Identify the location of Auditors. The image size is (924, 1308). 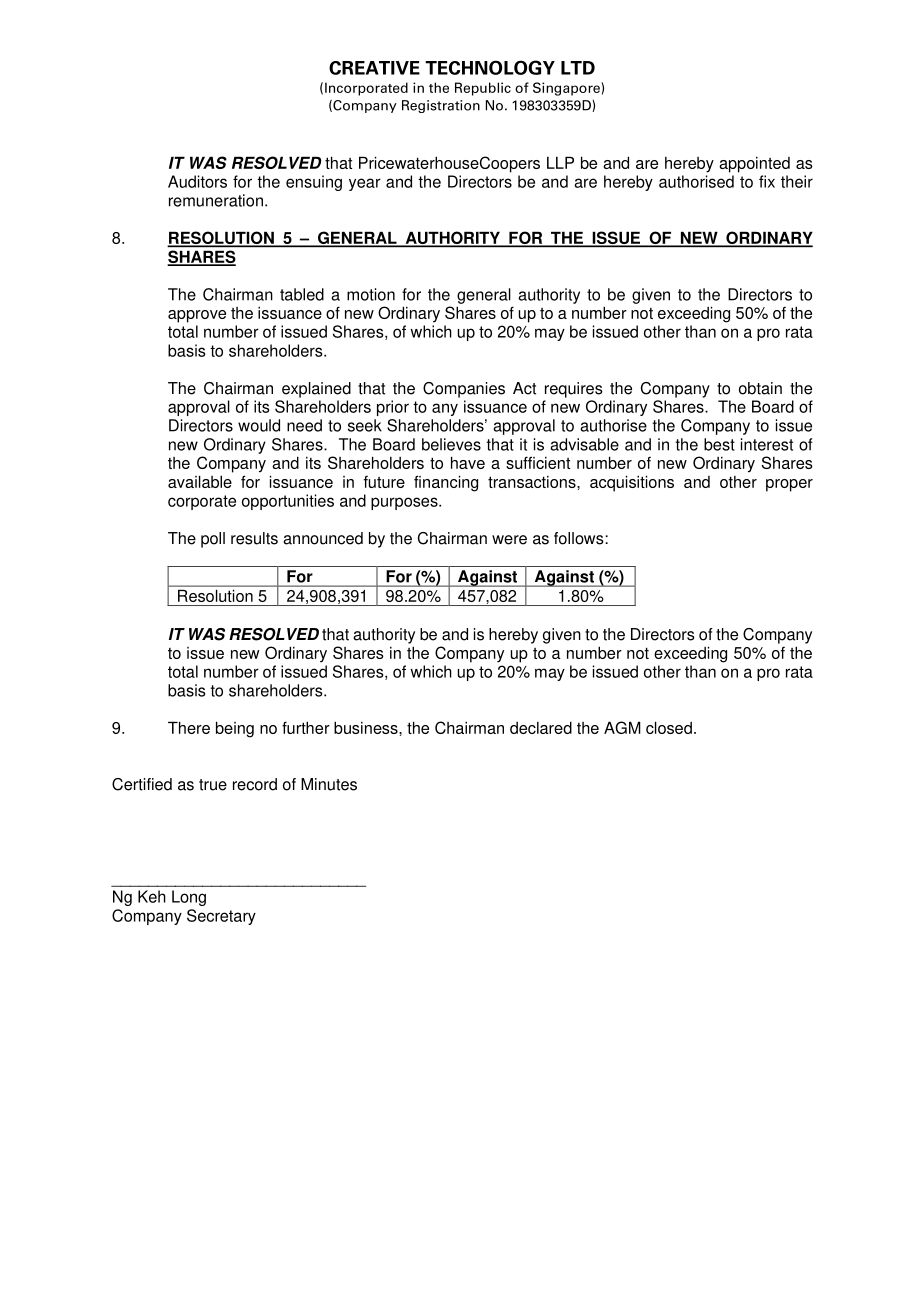
(197, 181).
